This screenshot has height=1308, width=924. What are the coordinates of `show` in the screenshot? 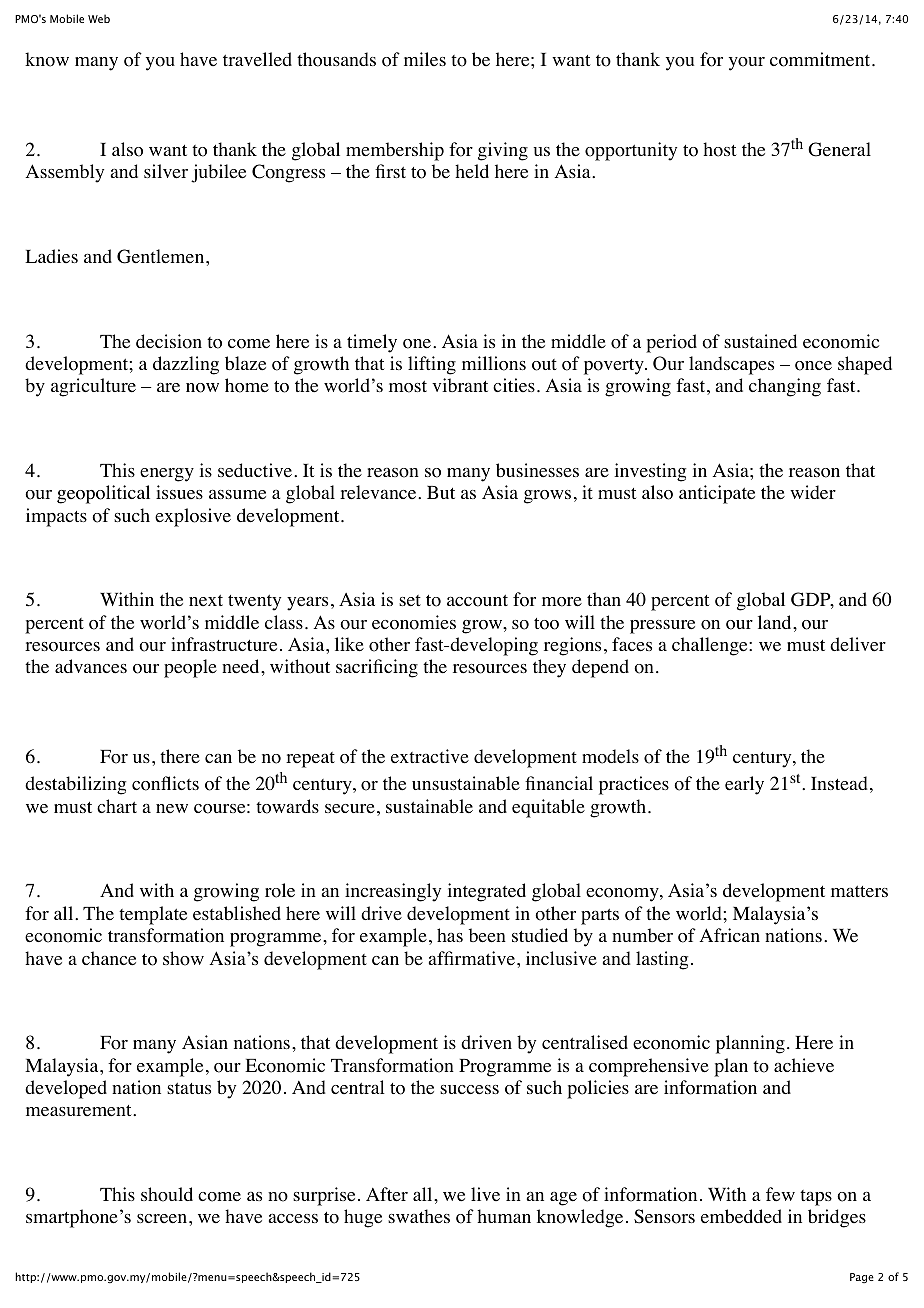 It's located at (183, 958).
